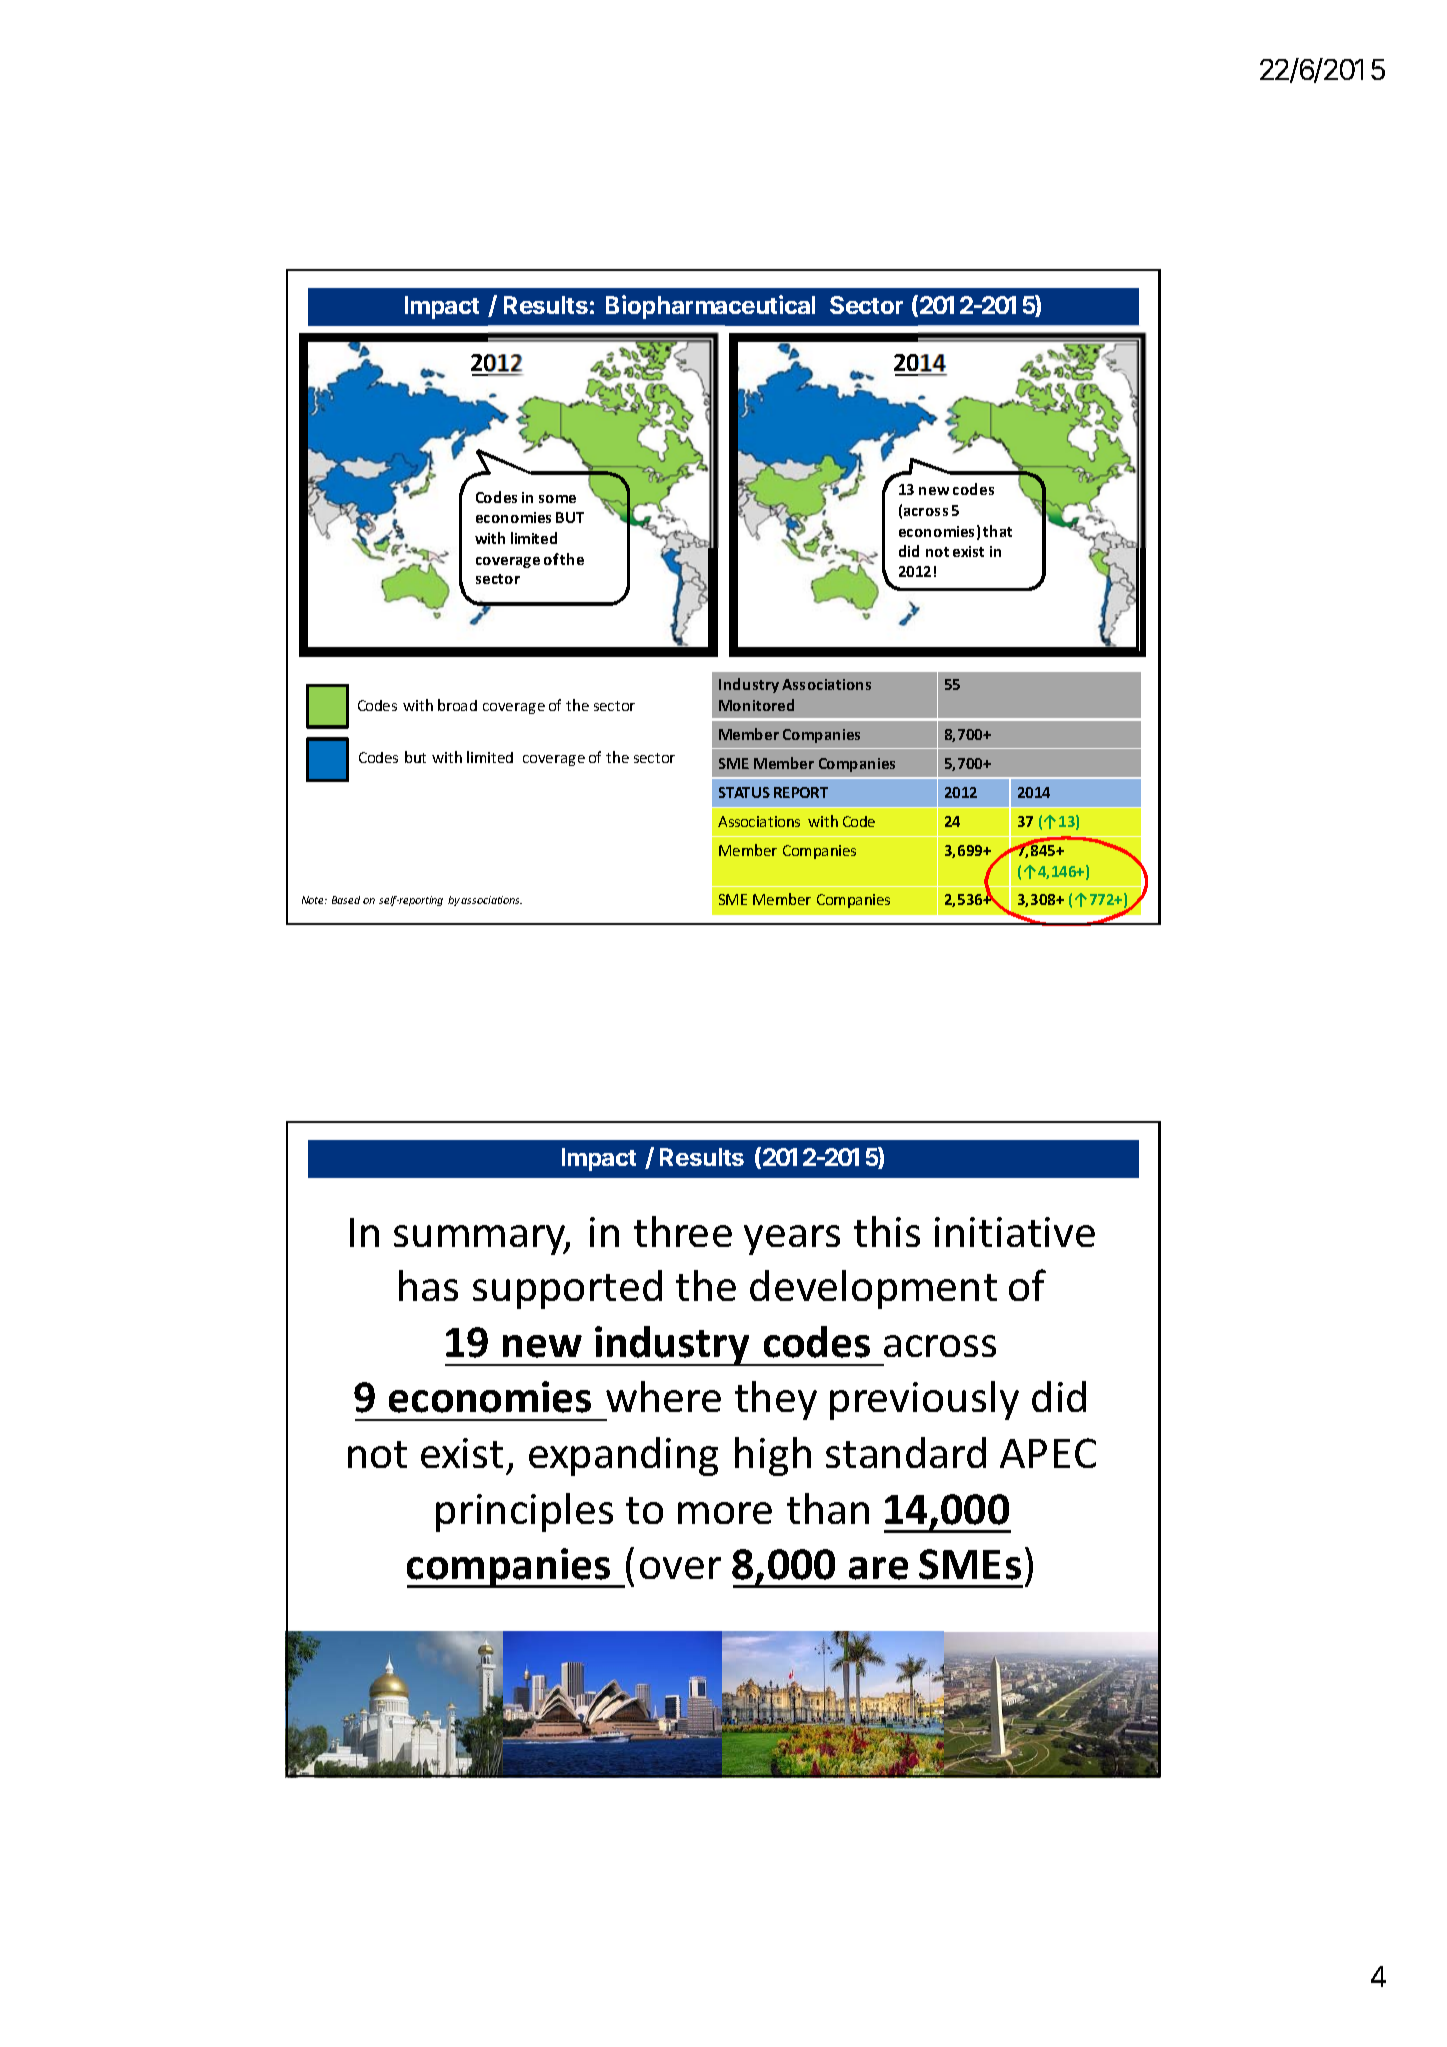 The width and height of the screenshot is (1447, 2047). Describe the element at coordinates (710, 307) in the screenshot. I see `Biopharmaceutical` at that location.
